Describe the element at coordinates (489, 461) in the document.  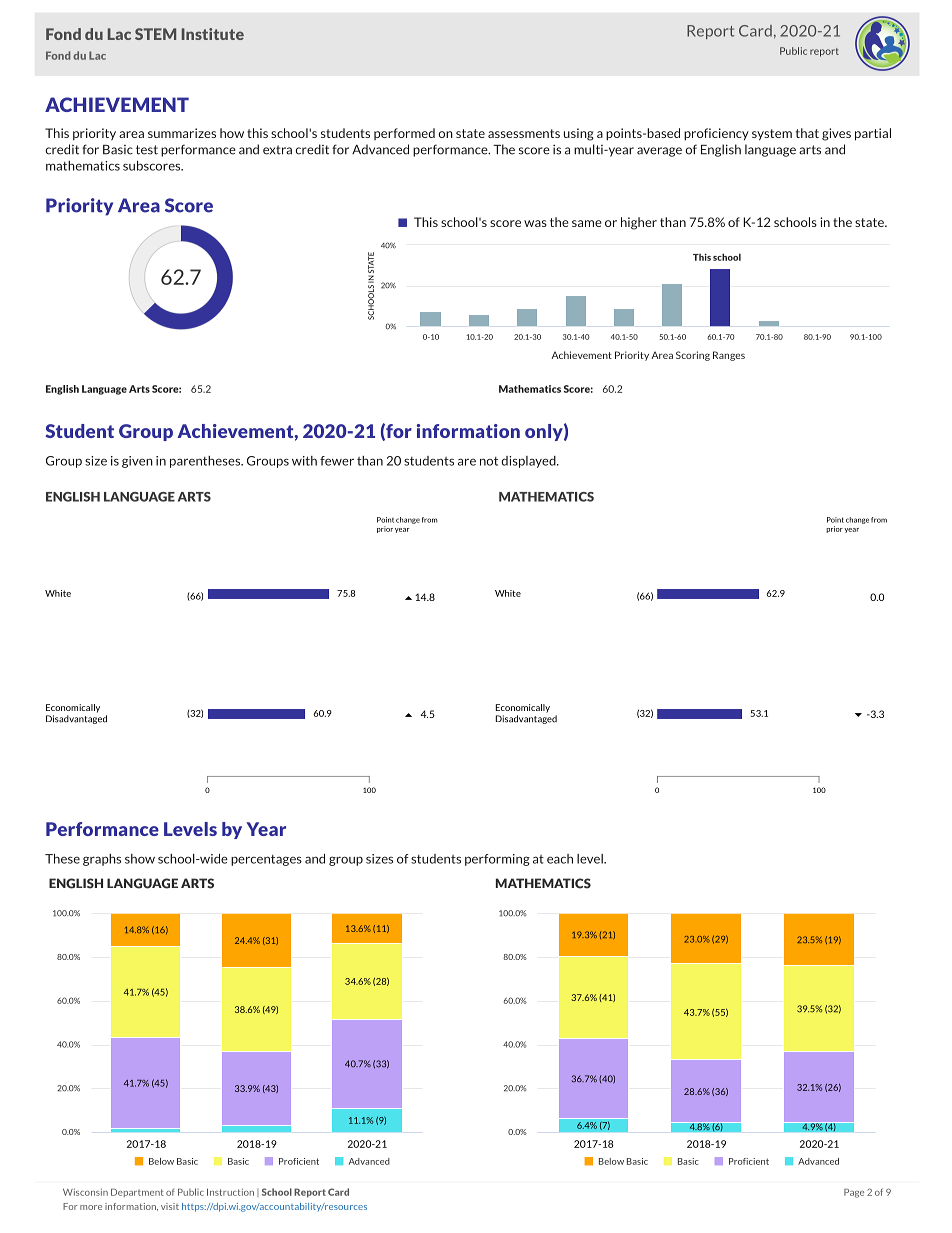
I see `not` at that location.
